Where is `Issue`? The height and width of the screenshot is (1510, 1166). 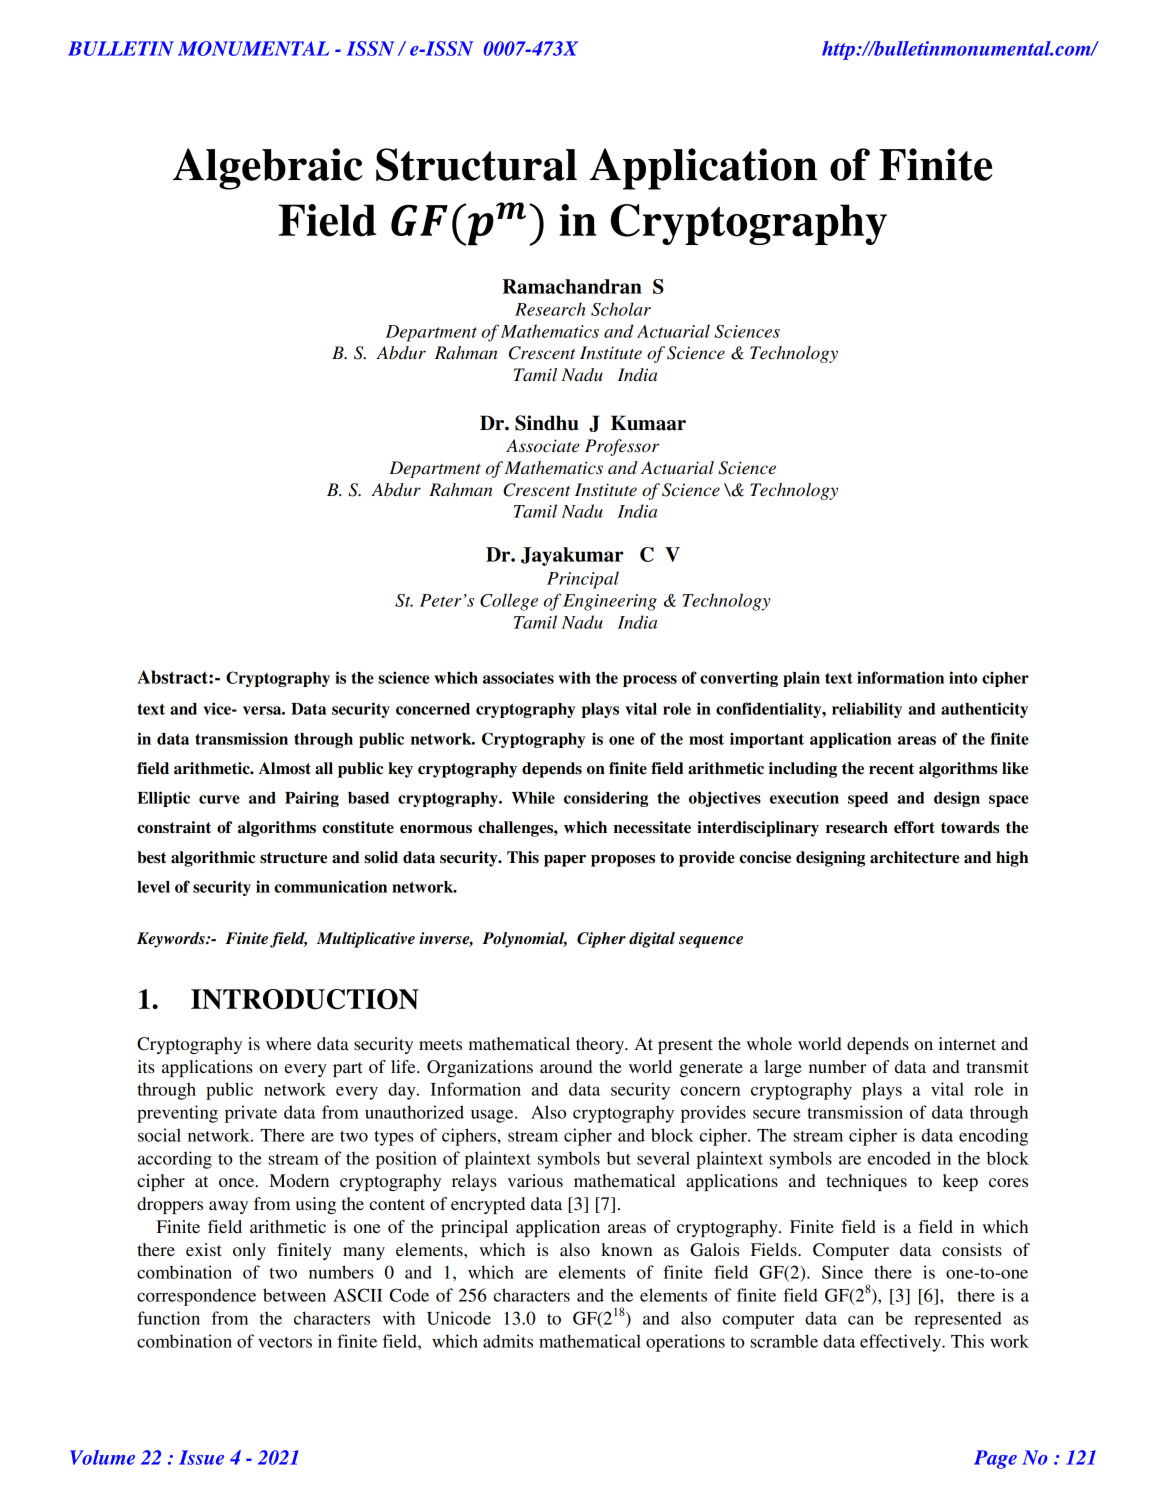 Issue is located at coordinates (201, 1457).
